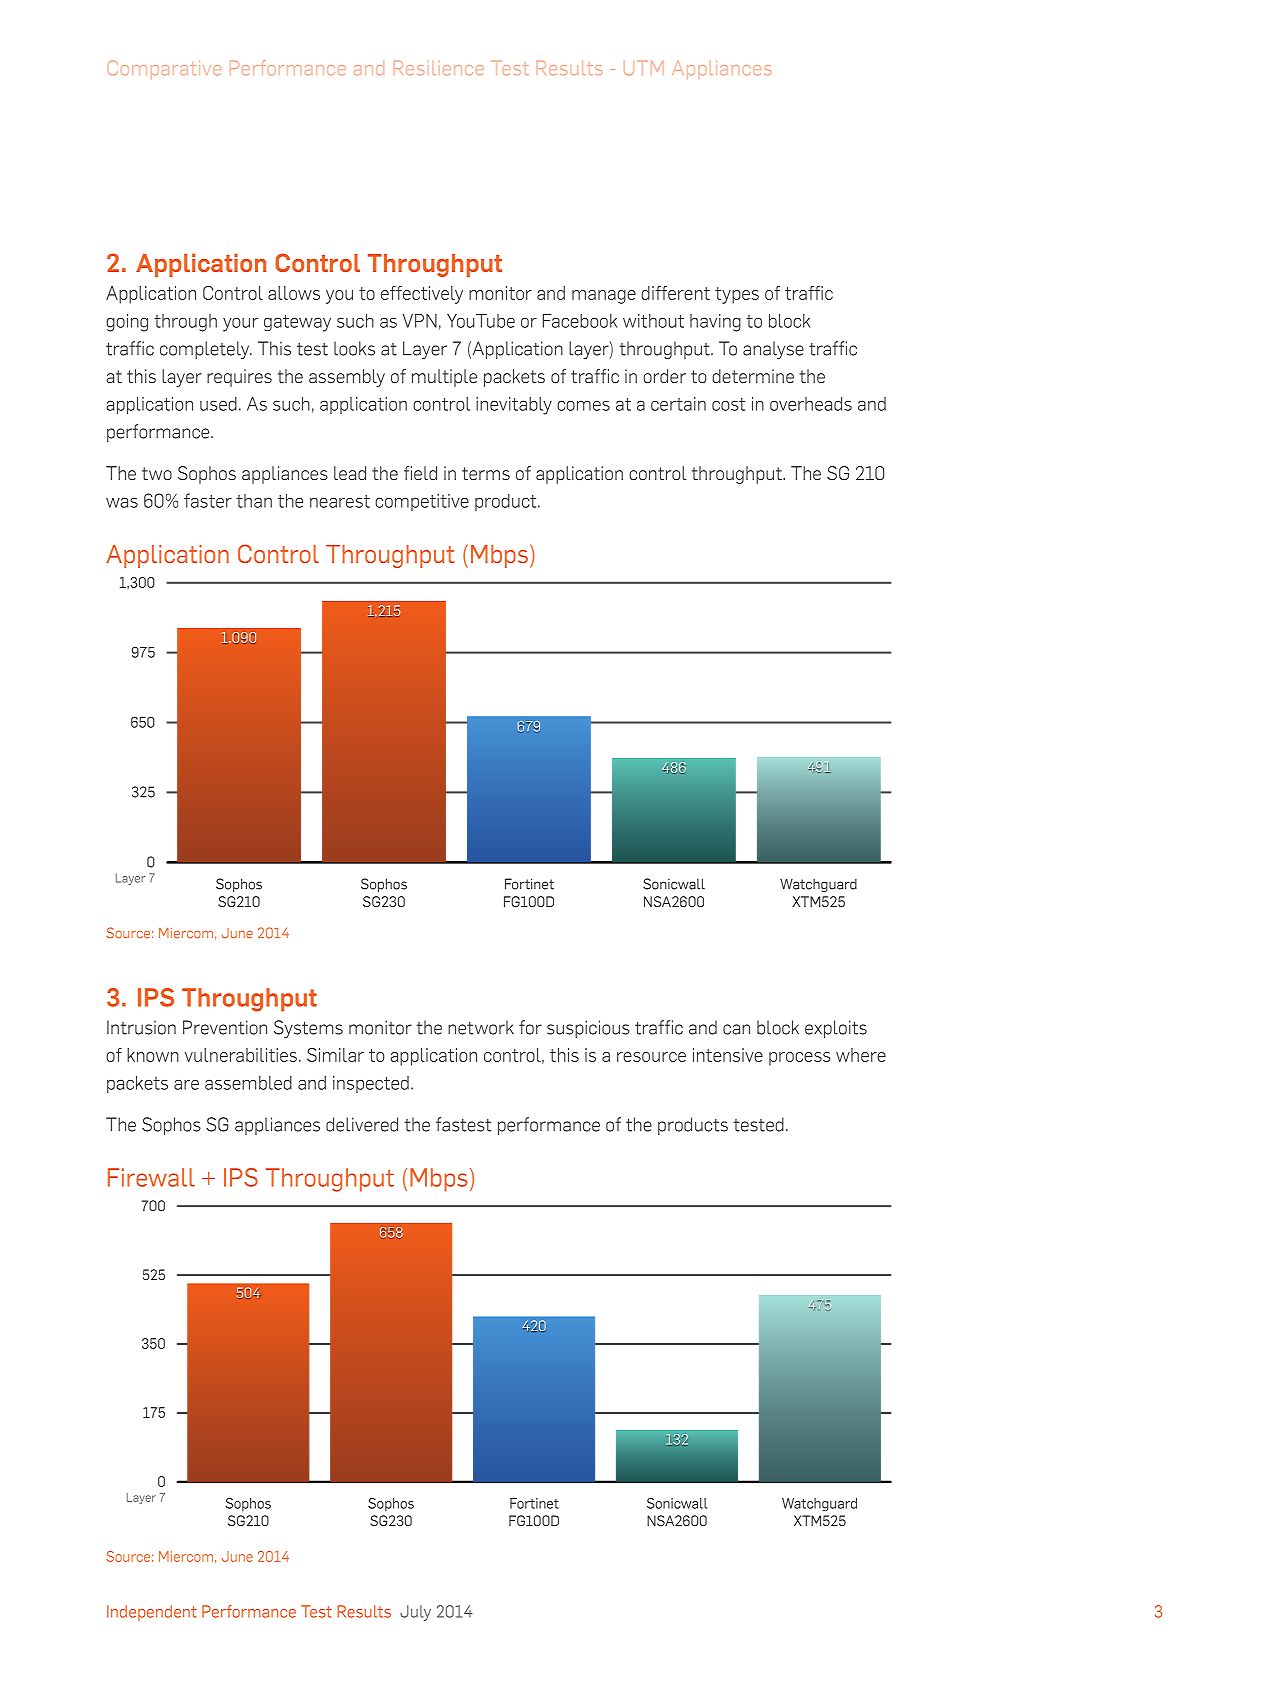 Image resolution: width=1269 pixels, height=1692 pixels. I want to click on overheads, so click(811, 404).
